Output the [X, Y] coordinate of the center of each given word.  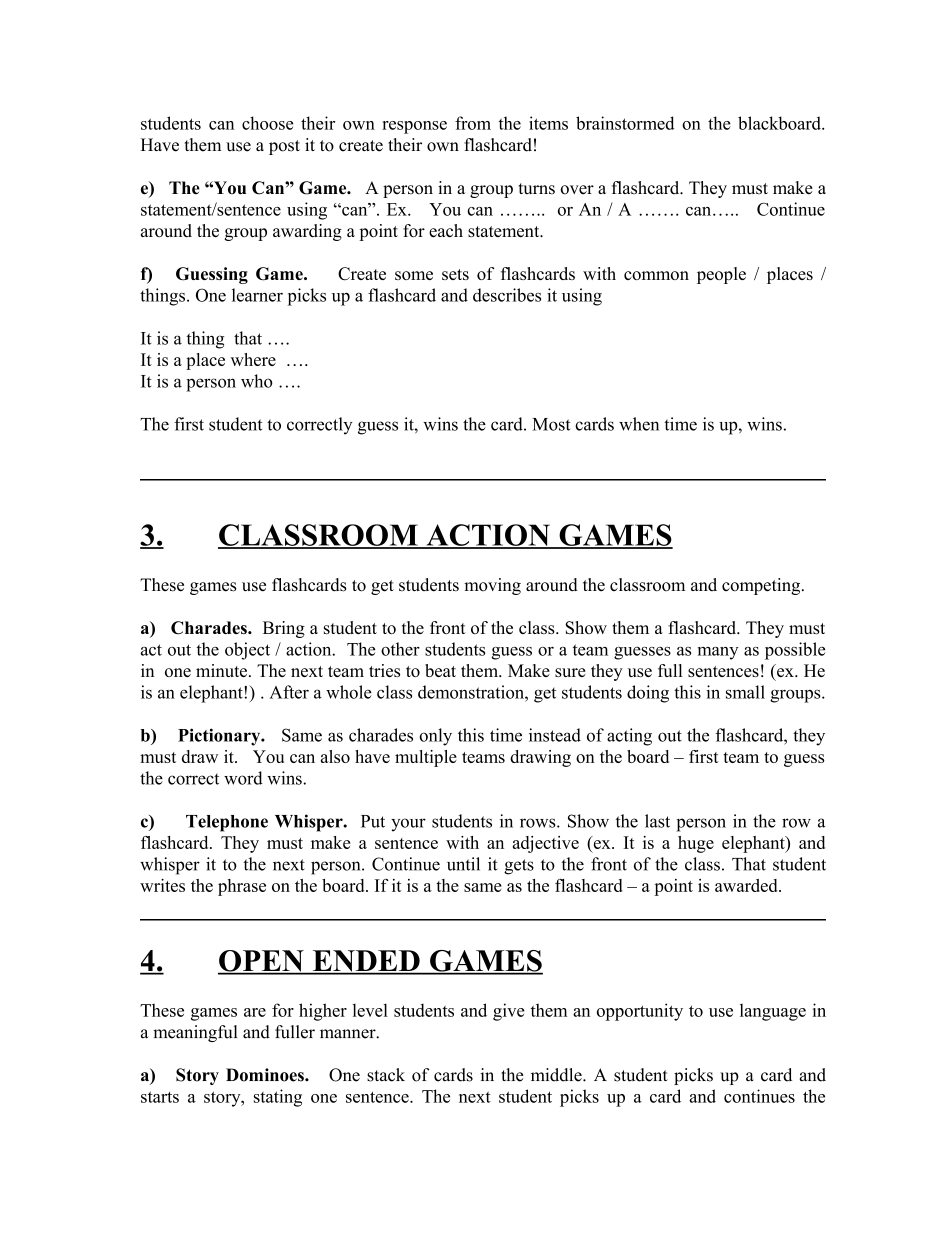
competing [762, 586]
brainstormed [625, 123]
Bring [284, 629]
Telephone [227, 823]
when [639, 424]
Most [551, 424]
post [284, 147]
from [473, 123]
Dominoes [266, 1075]
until [463, 864]
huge [696, 844]
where [253, 359]
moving [492, 586]
